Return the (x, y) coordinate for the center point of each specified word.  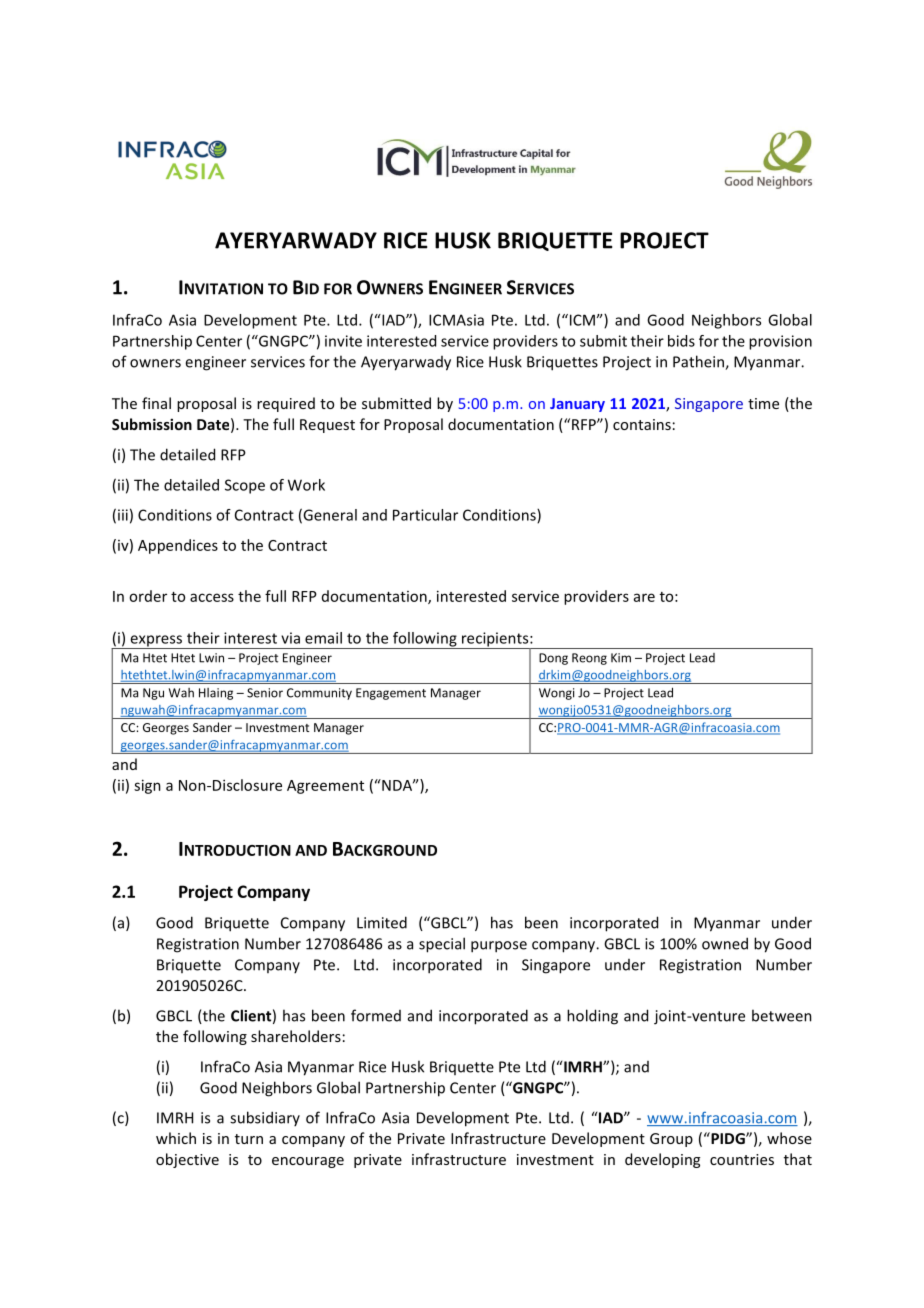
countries (742, 1159)
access (212, 597)
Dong (553, 659)
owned (725, 943)
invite (343, 341)
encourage (308, 1162)
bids (681, 341)
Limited (382, 922)
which (176, 1138)
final (156, 403)
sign (147, 786)
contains (642, 424)
